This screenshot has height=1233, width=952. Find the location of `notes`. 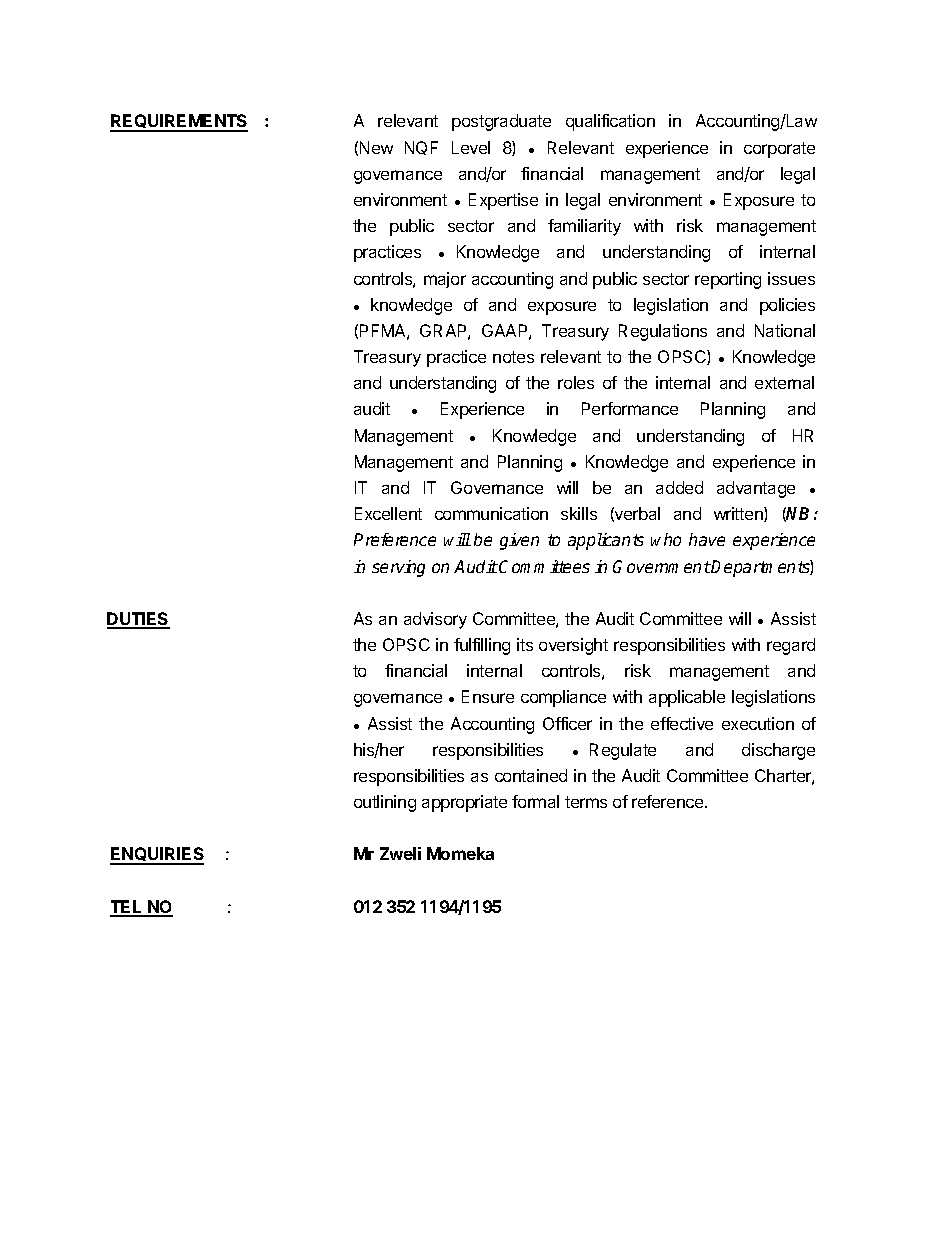

notes is located at coordinates (513, 357).
